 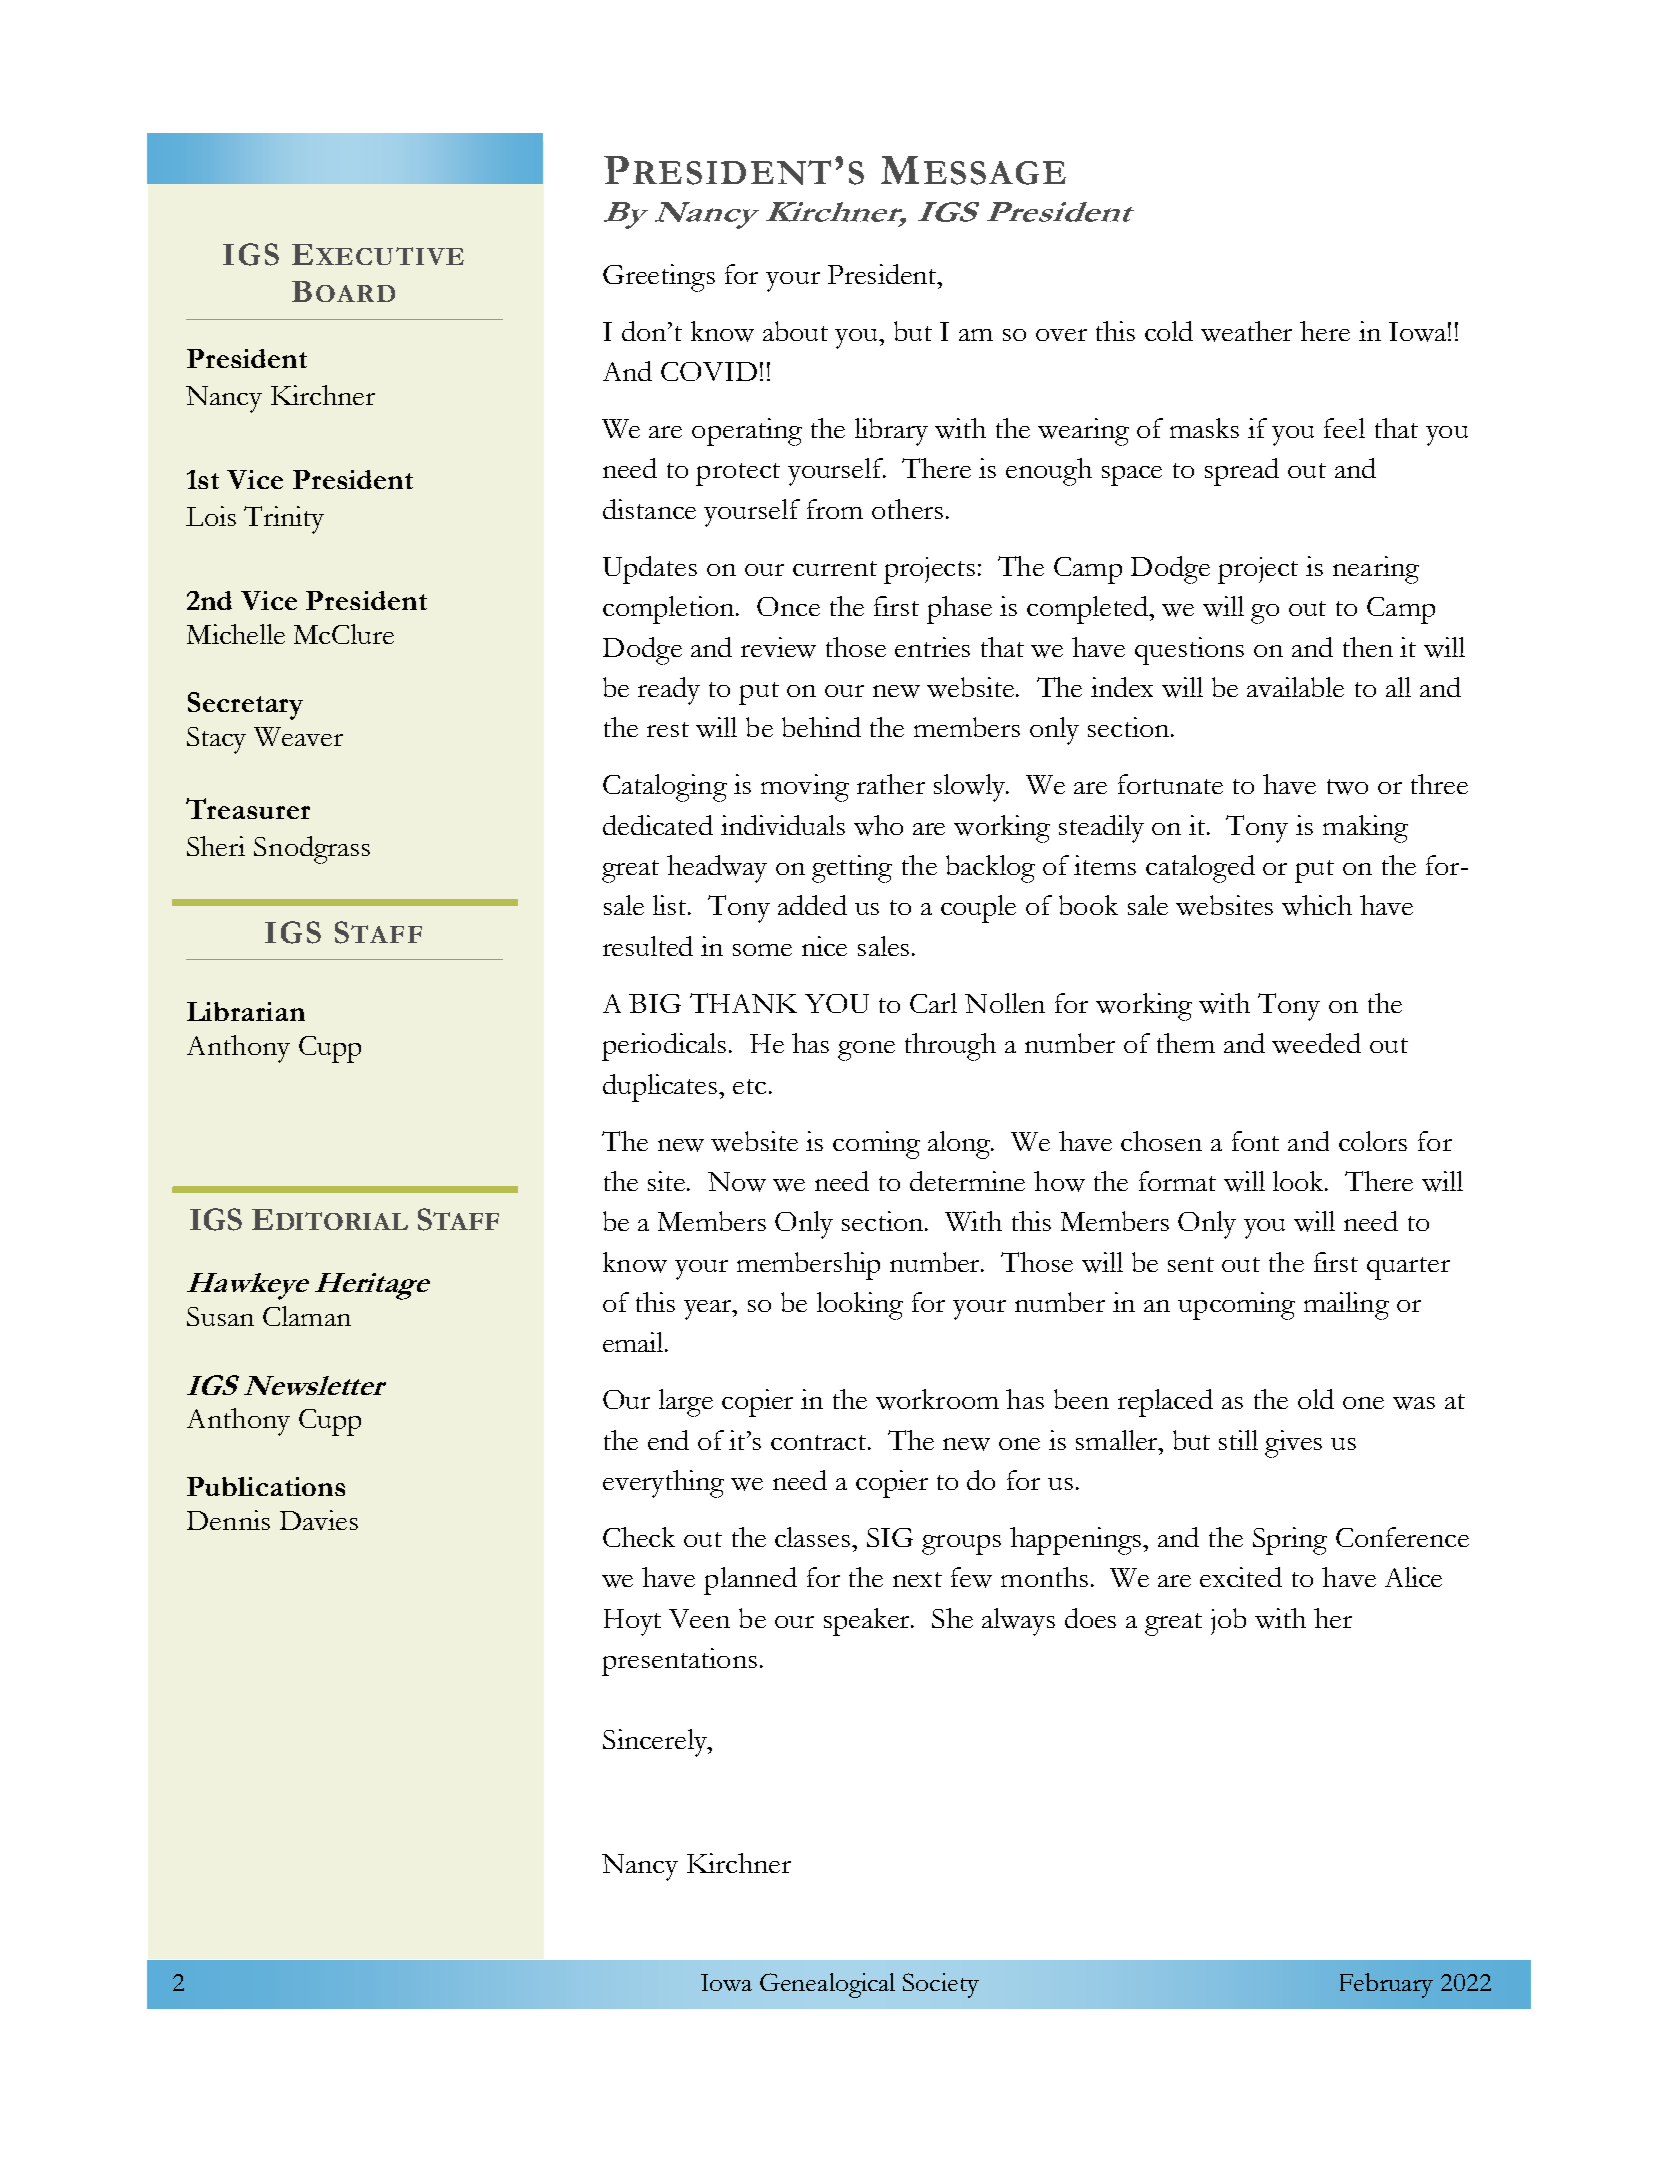 What do you see at coordinates (827, 1985) in the screenshot?
I see `Genealogical` at bounding box center [827, 1985].
